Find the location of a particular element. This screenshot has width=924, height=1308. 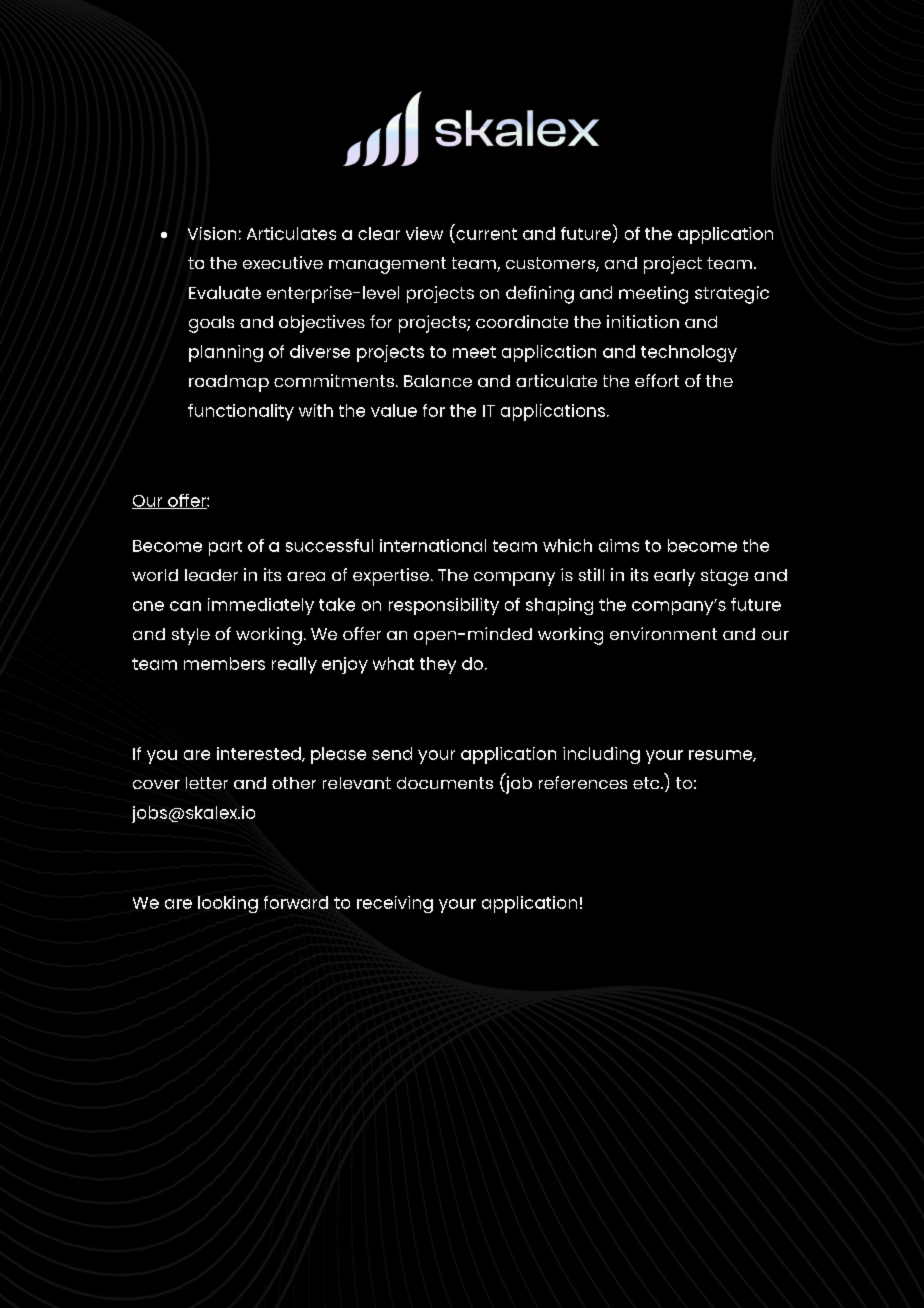

receiving is located at coordinates (395, 904).
